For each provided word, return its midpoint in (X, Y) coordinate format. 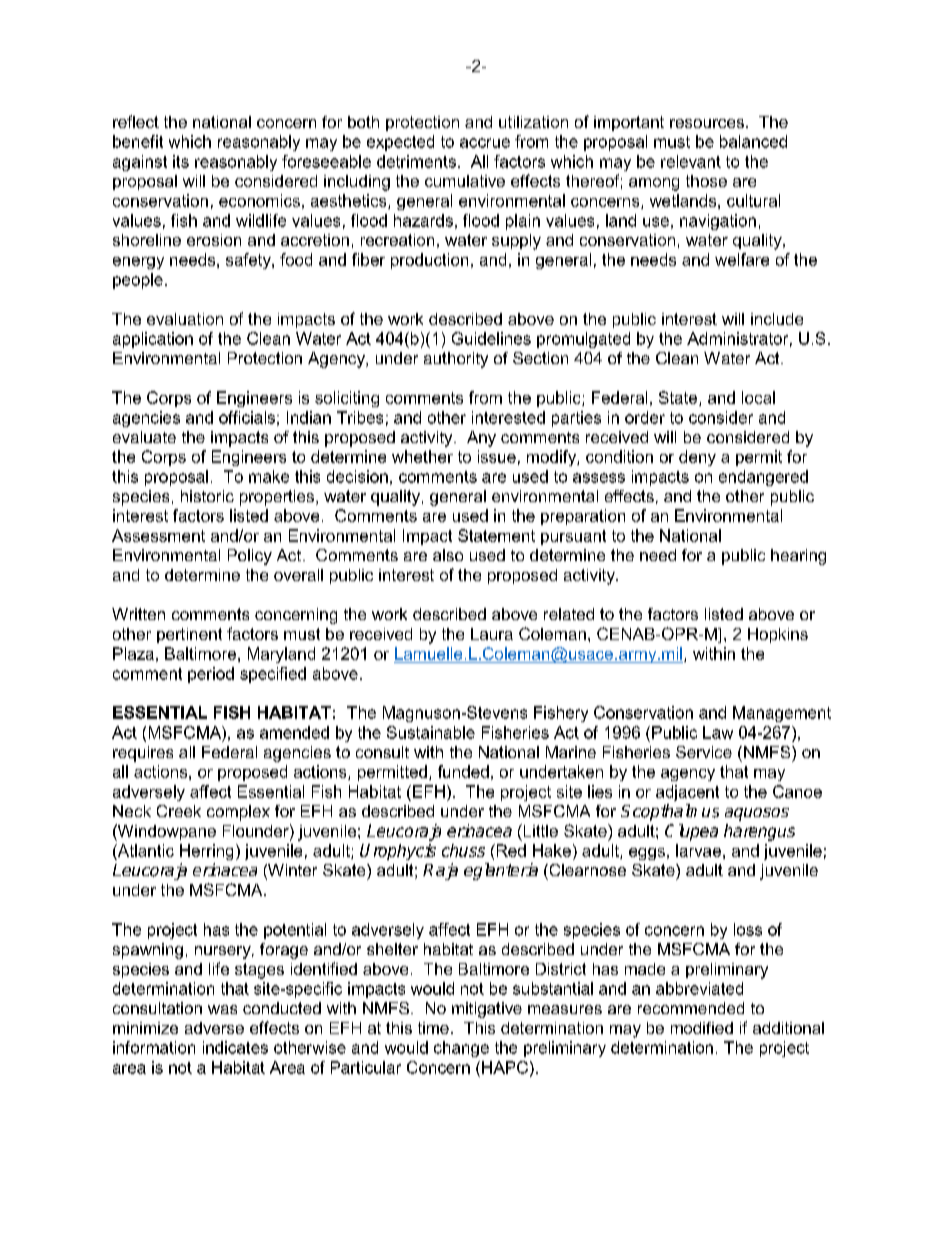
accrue (485, 143)
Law (718, 732)
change (461, 1049)
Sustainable (431, 732)
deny (697, 458)
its (181, 161)
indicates (235, 1047)
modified (702, 1028)
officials (247, 417)
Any (481, 439)
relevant (691, 161)
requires (143, 754)
